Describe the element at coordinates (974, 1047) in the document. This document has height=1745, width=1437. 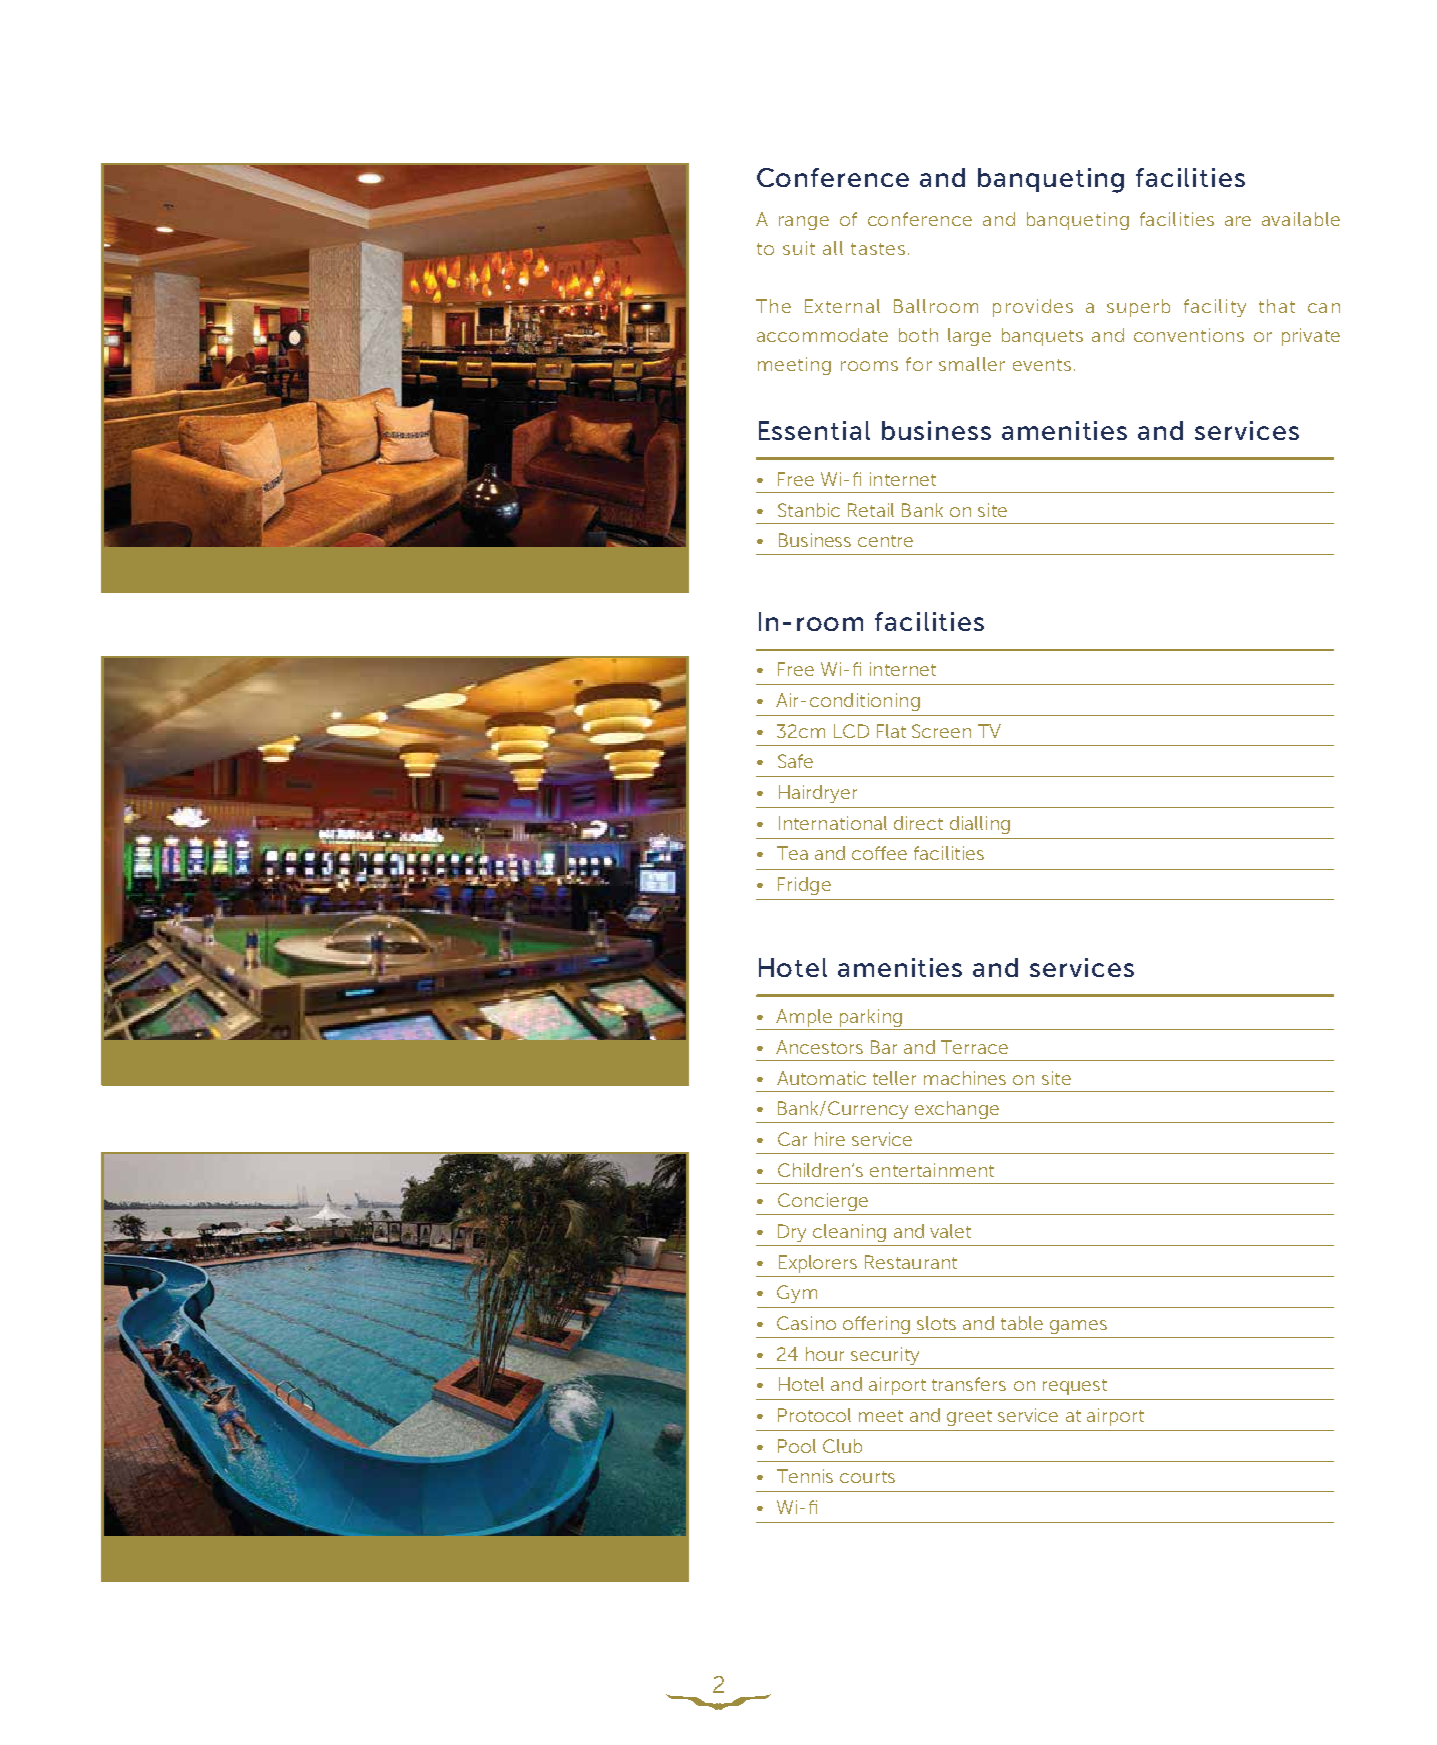
I see `Terrace` at that location.
